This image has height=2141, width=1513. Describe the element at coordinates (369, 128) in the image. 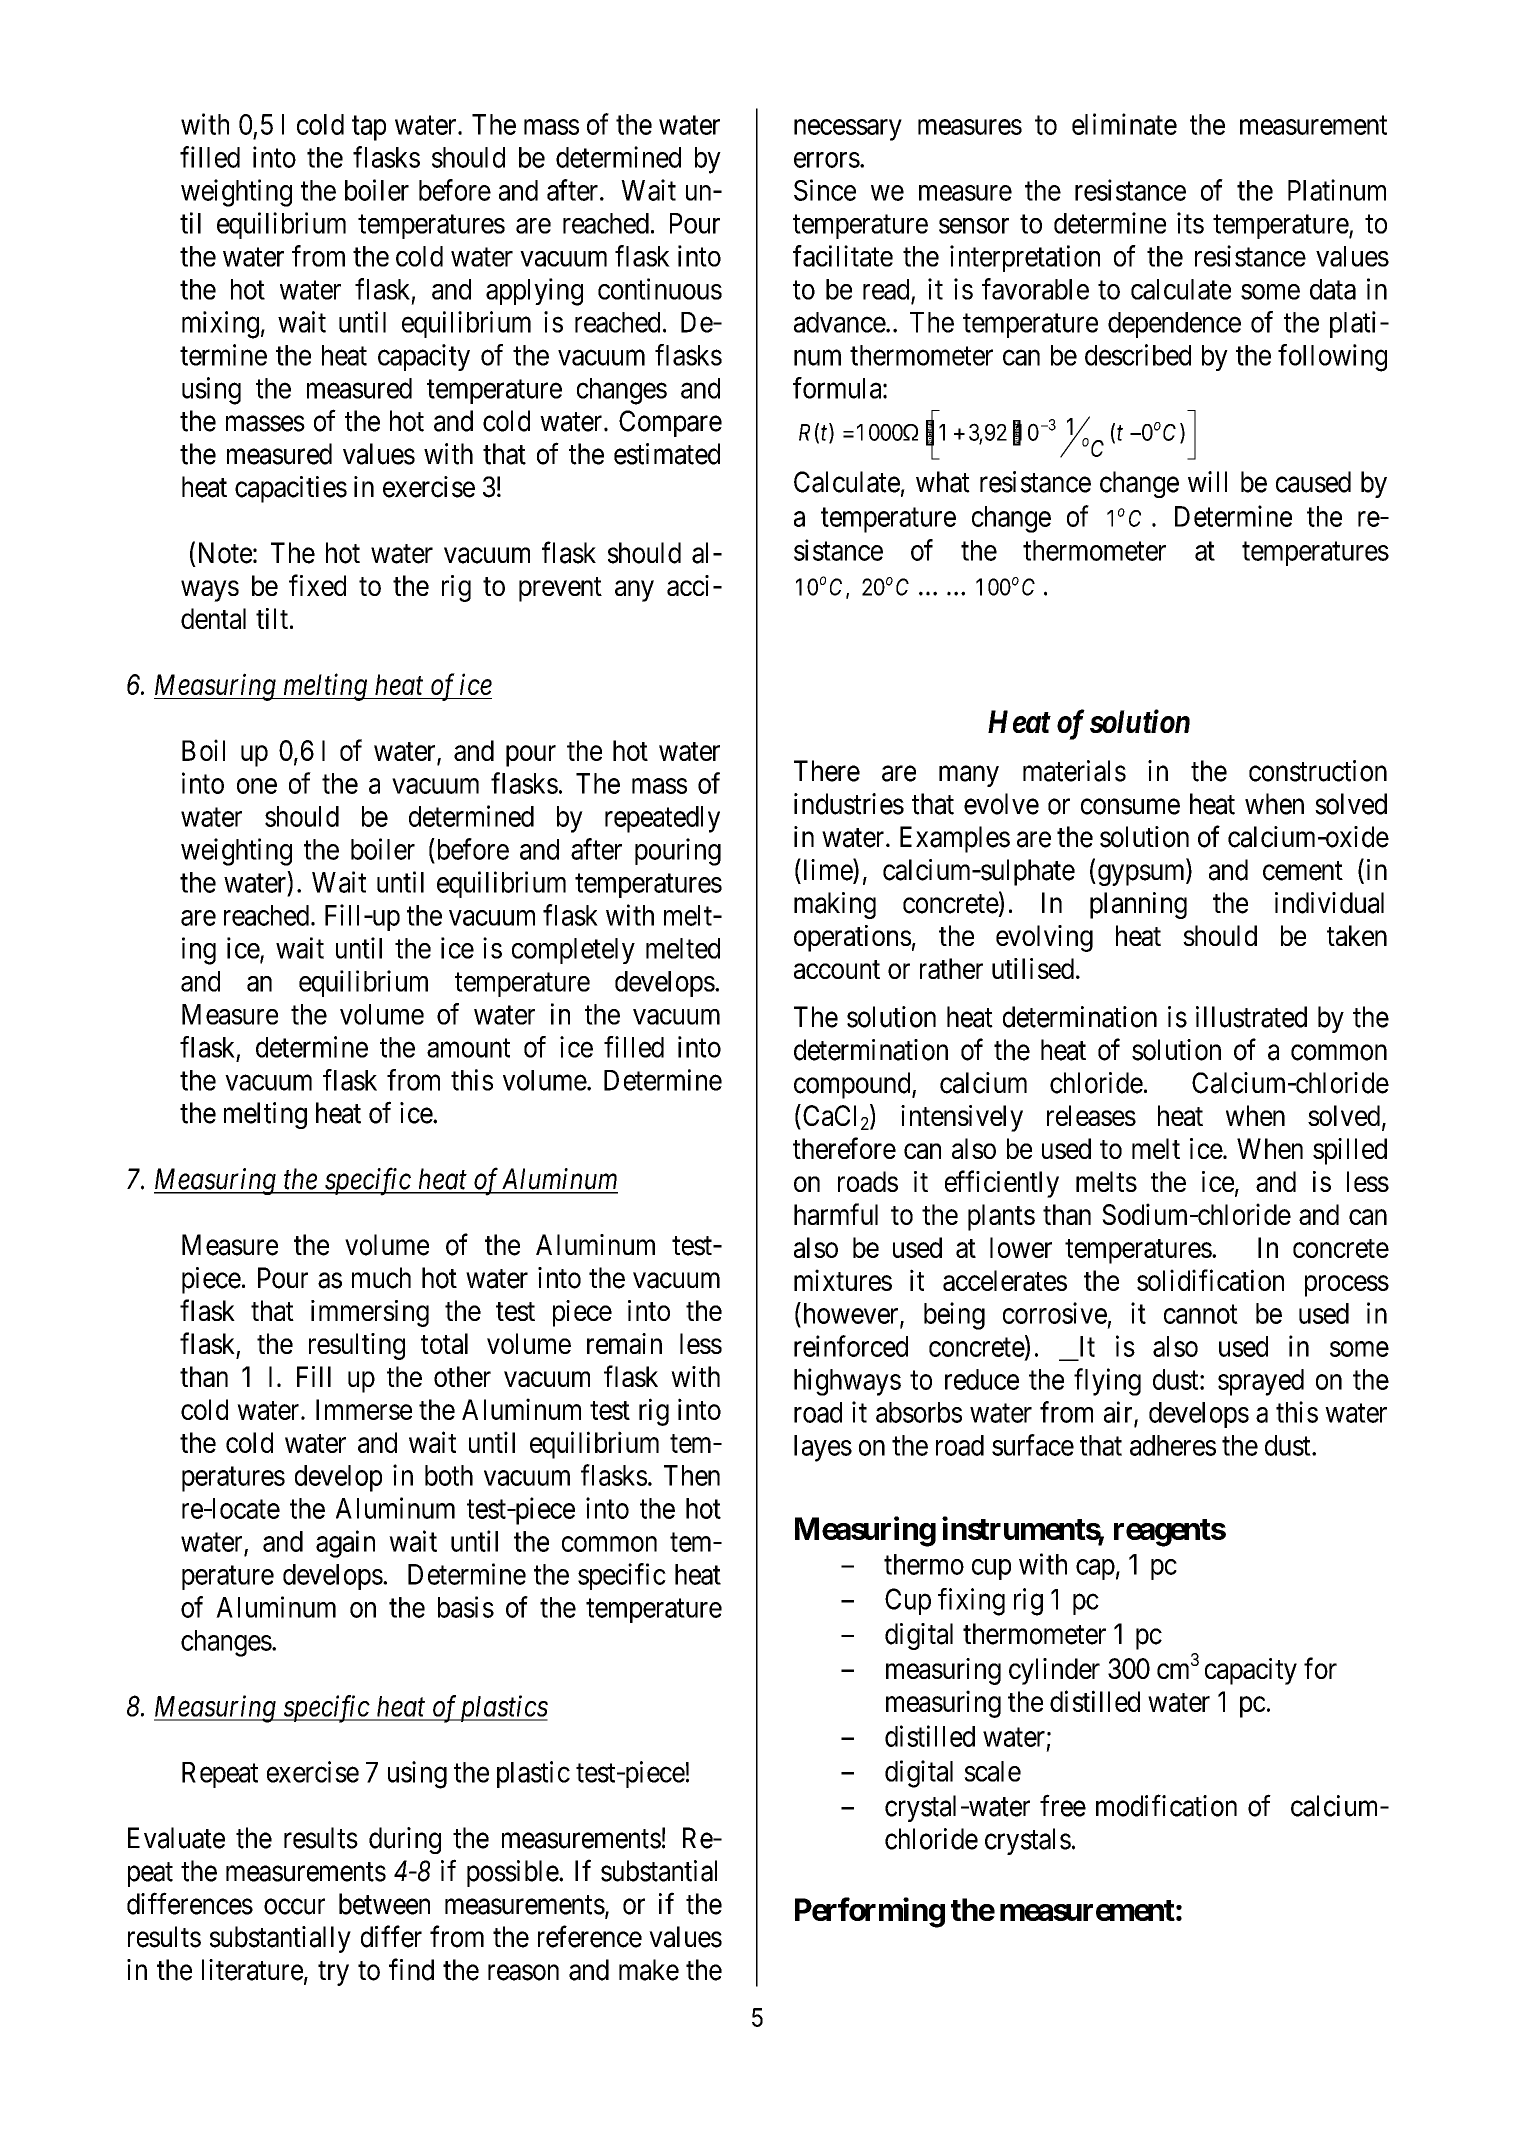

I see `tap` at that location.
